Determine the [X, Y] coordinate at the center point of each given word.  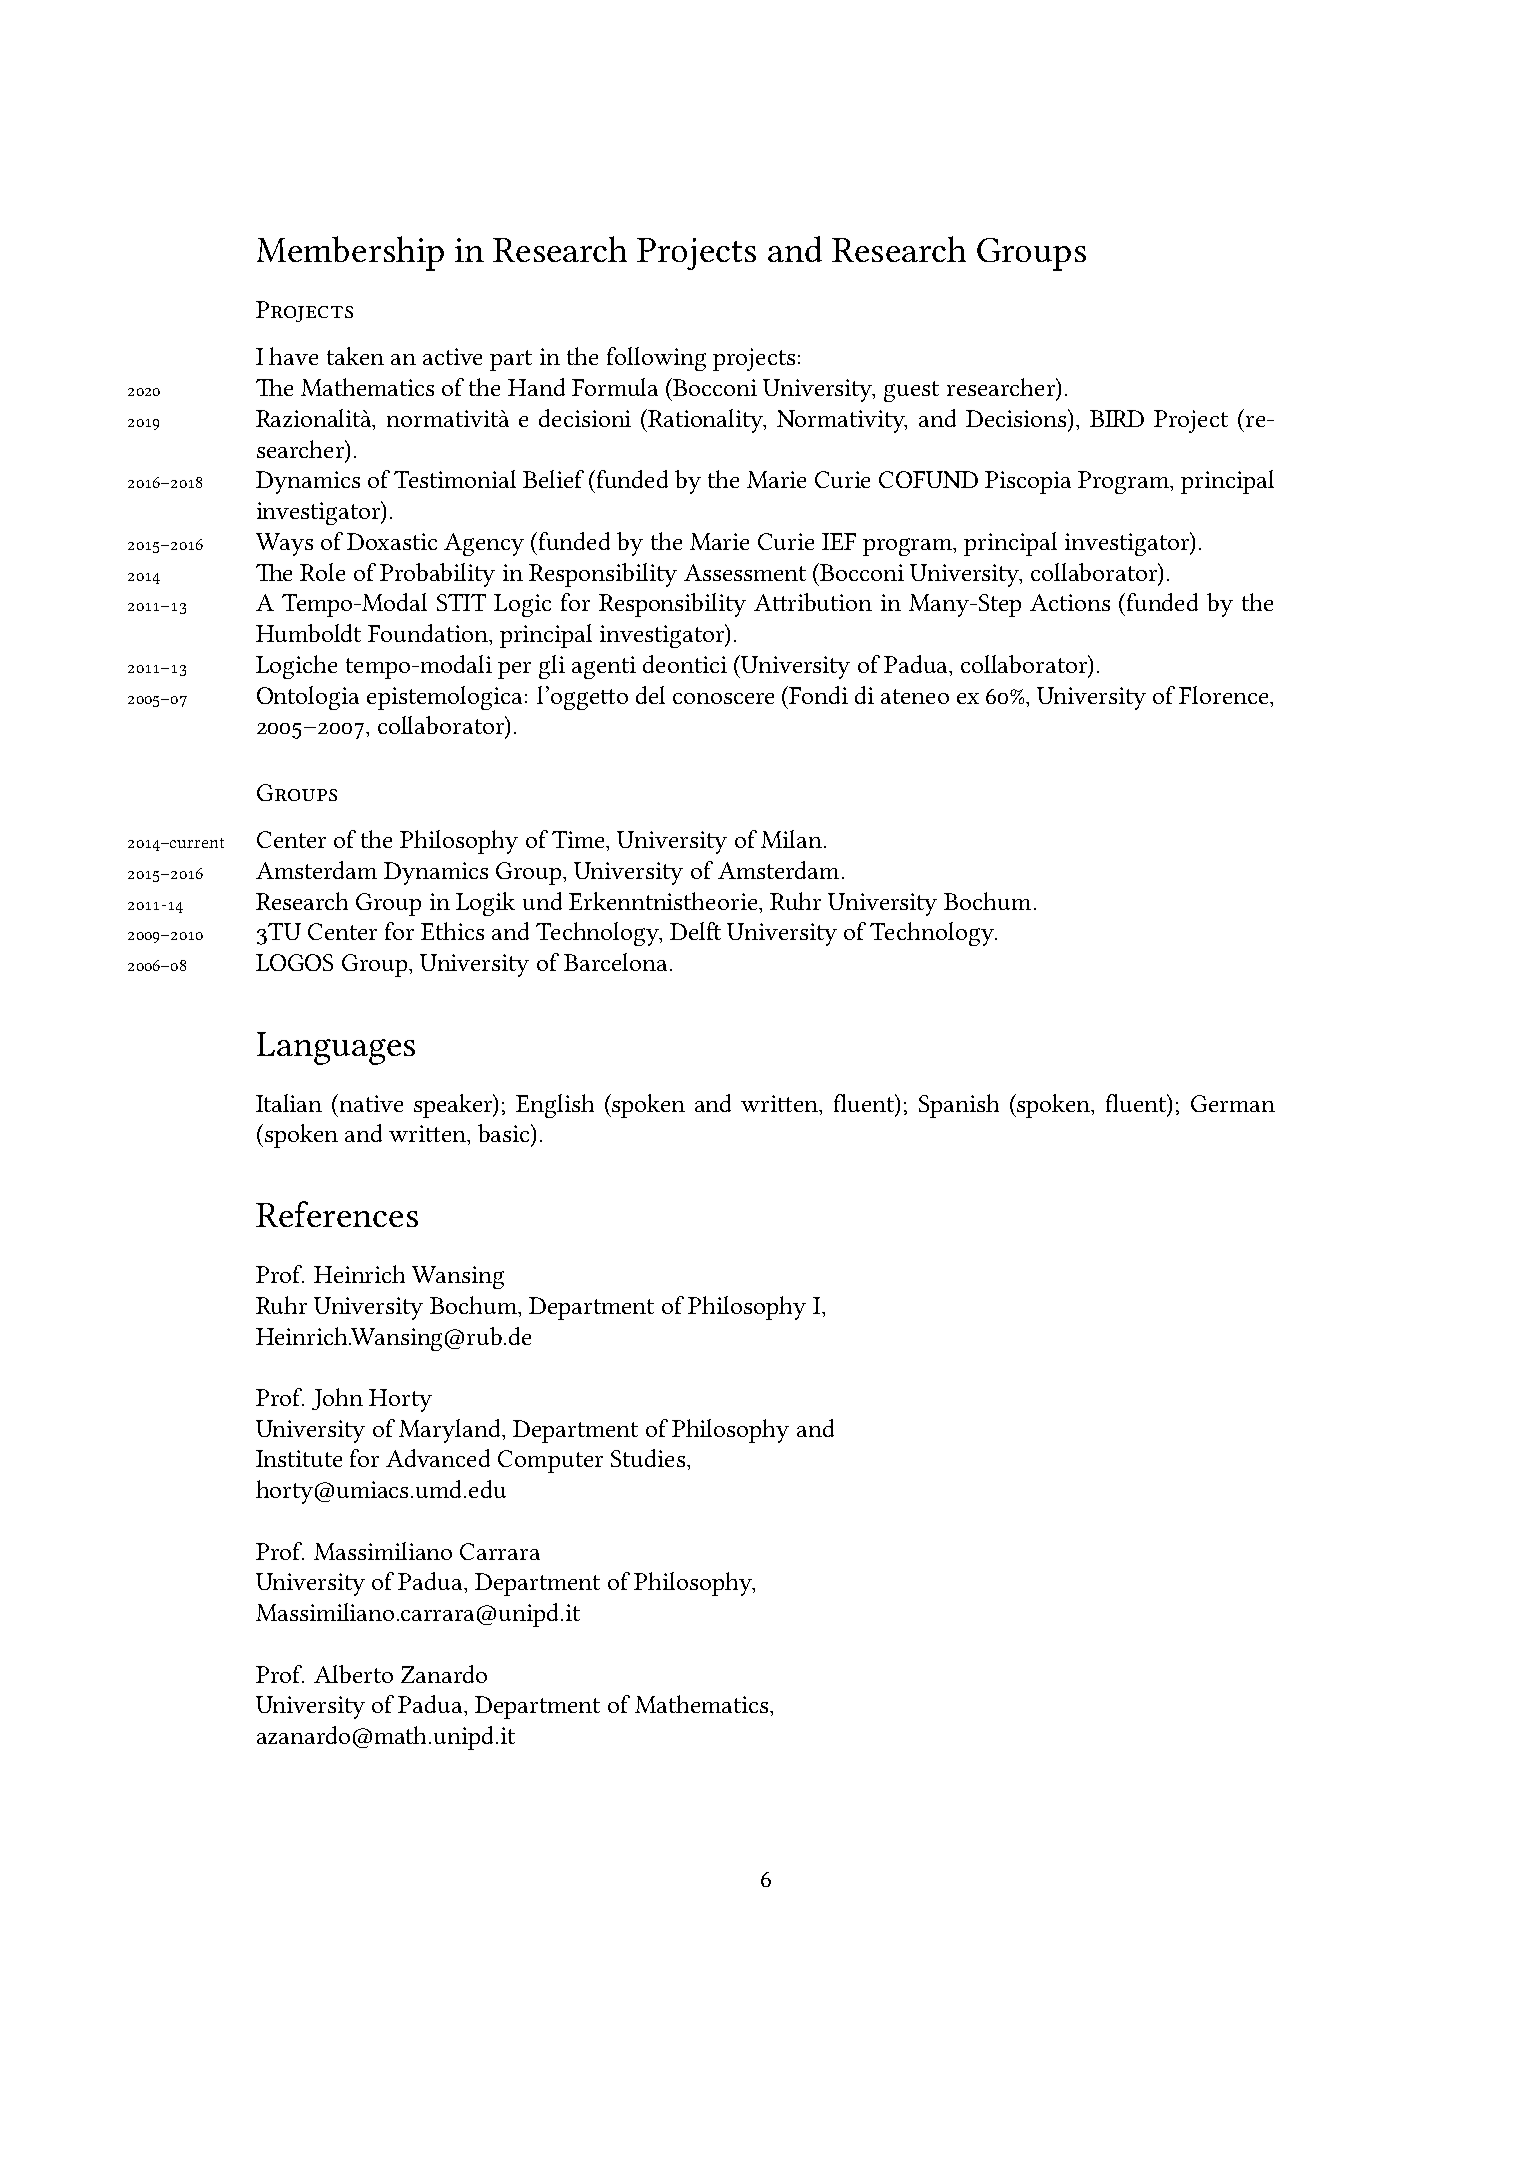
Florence [1225, 695]
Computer [550, 1461]
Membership [350, 253]
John [337, 1399]
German [1233, 1103]
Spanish [959, 1106]
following [656, 359]
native [370, 1103]
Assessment [745, 572]
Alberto [353, 1674]
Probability [437, 575]
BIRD [1117, 418]
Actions [1070, 602]
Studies [648, 1458]
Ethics [452, 931]
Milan [791, 839]
